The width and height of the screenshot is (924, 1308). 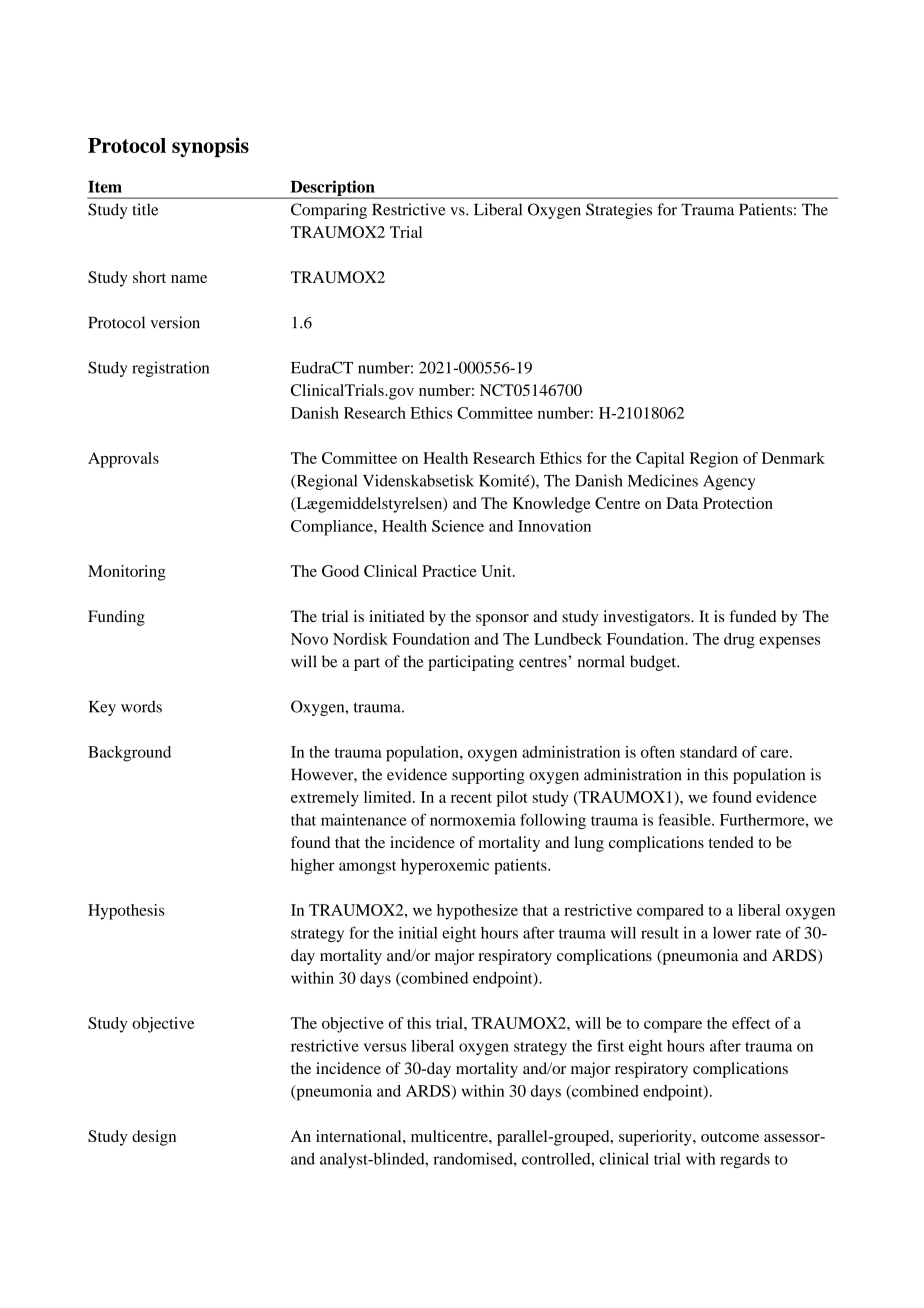 I want to click on Description, so click(x=332, y=189).
